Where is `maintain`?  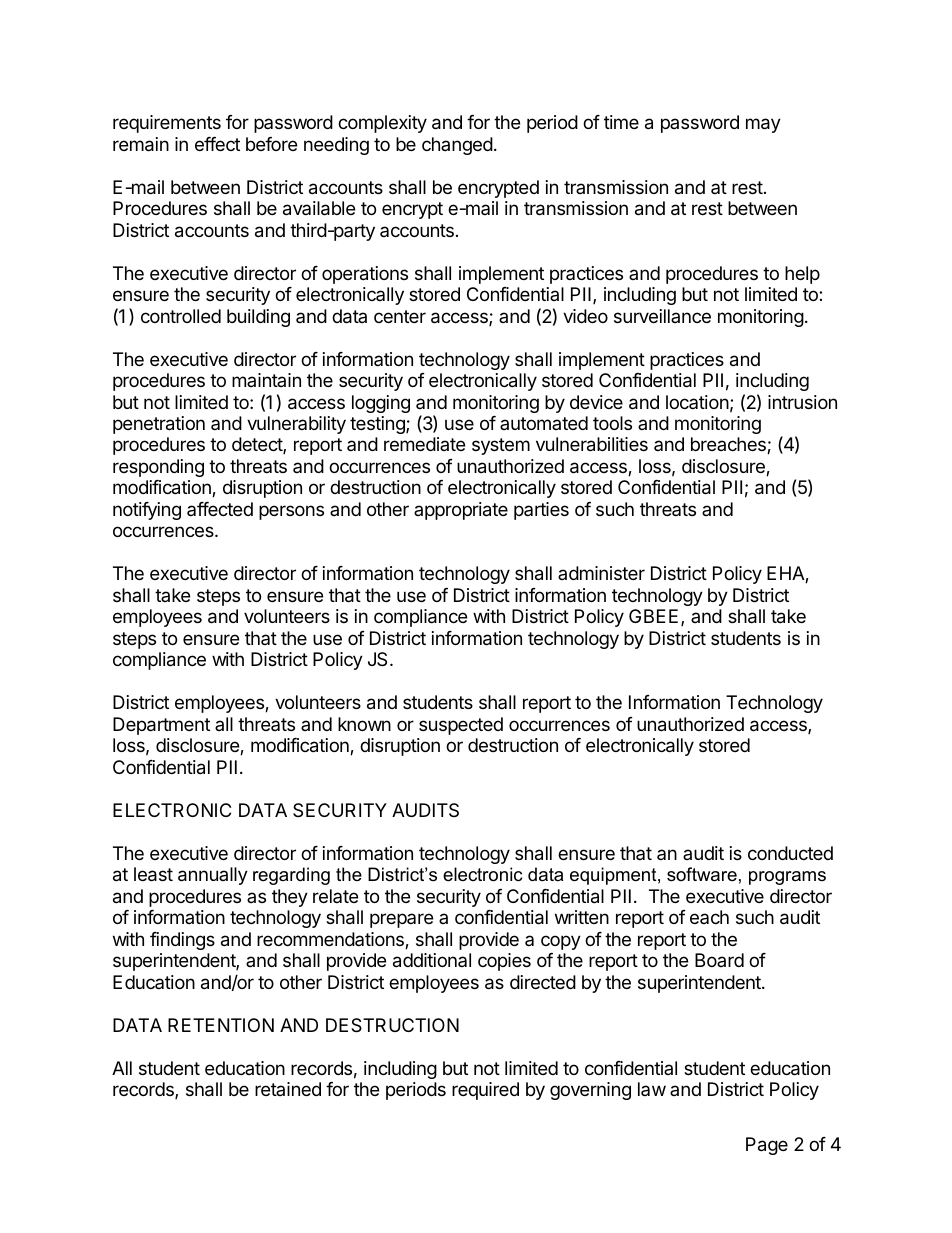
maintain is located at coordinates (266, 380).
